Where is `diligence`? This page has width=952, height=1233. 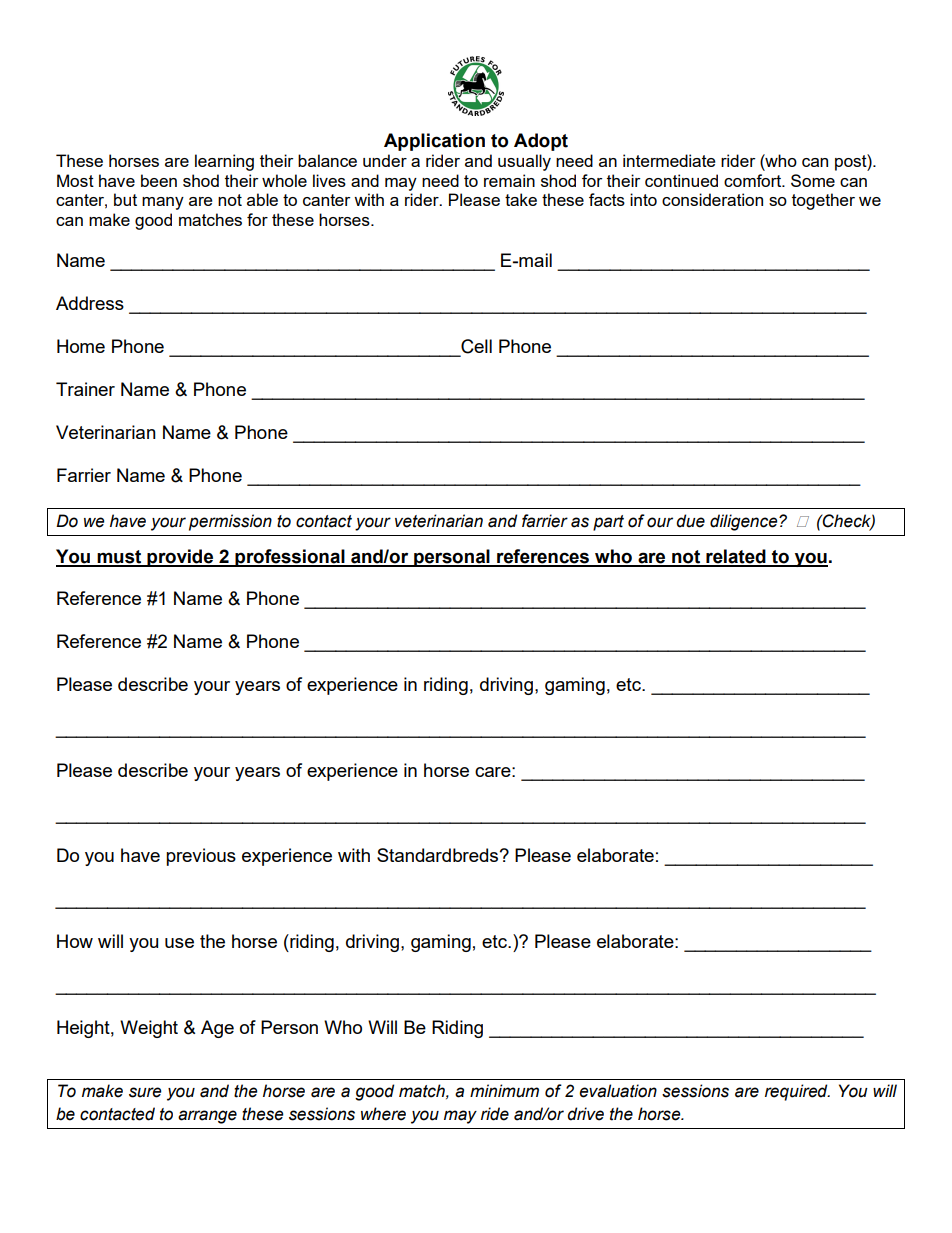 diligence is located at coordinates (745, 522).
